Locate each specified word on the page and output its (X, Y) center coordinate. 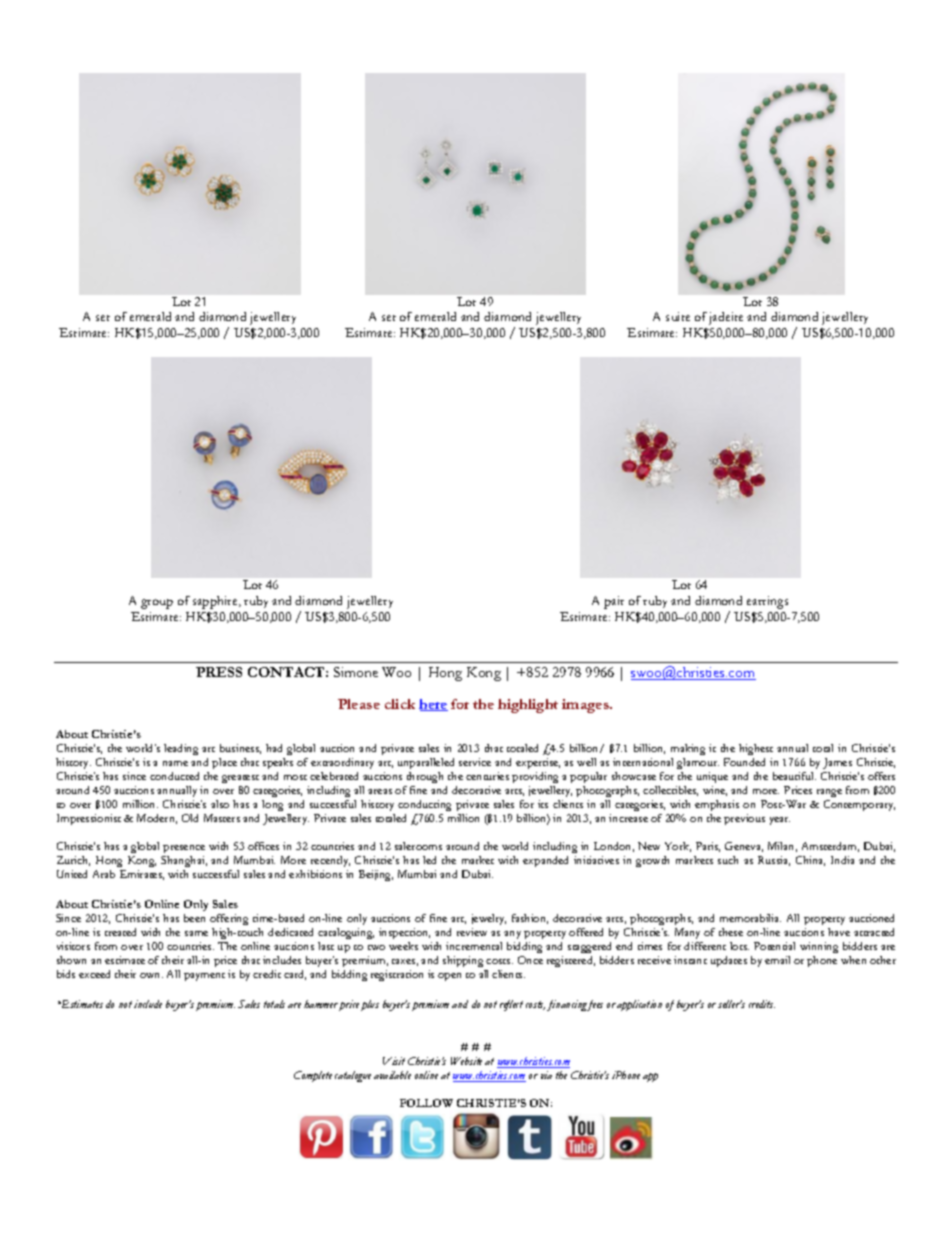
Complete (313, 1076)
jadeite (726, 318)
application (639, 1005)
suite (678, 316)
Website (466, 1061)
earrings (767, 602)
